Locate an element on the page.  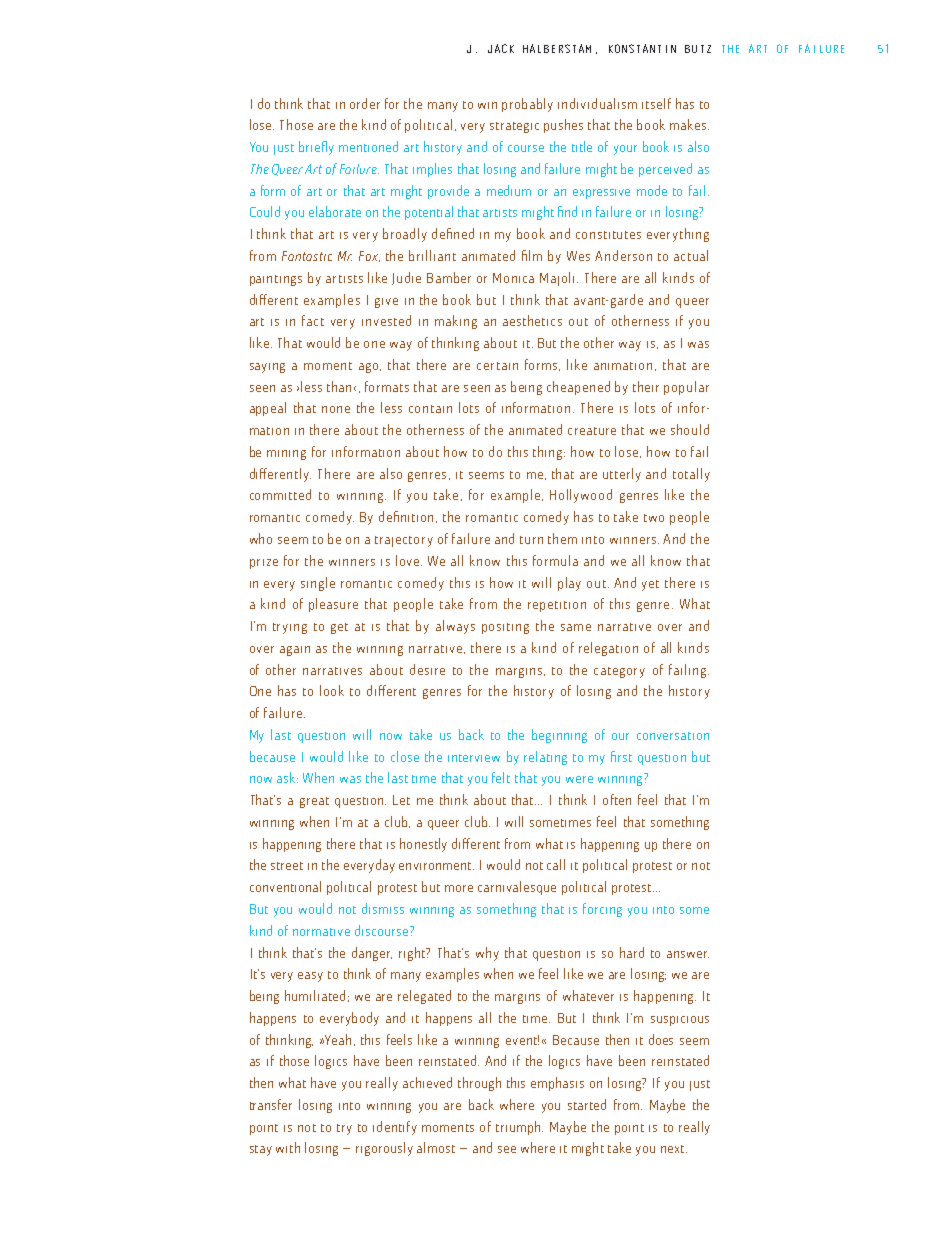
more is located at coordinates (459, 888).
